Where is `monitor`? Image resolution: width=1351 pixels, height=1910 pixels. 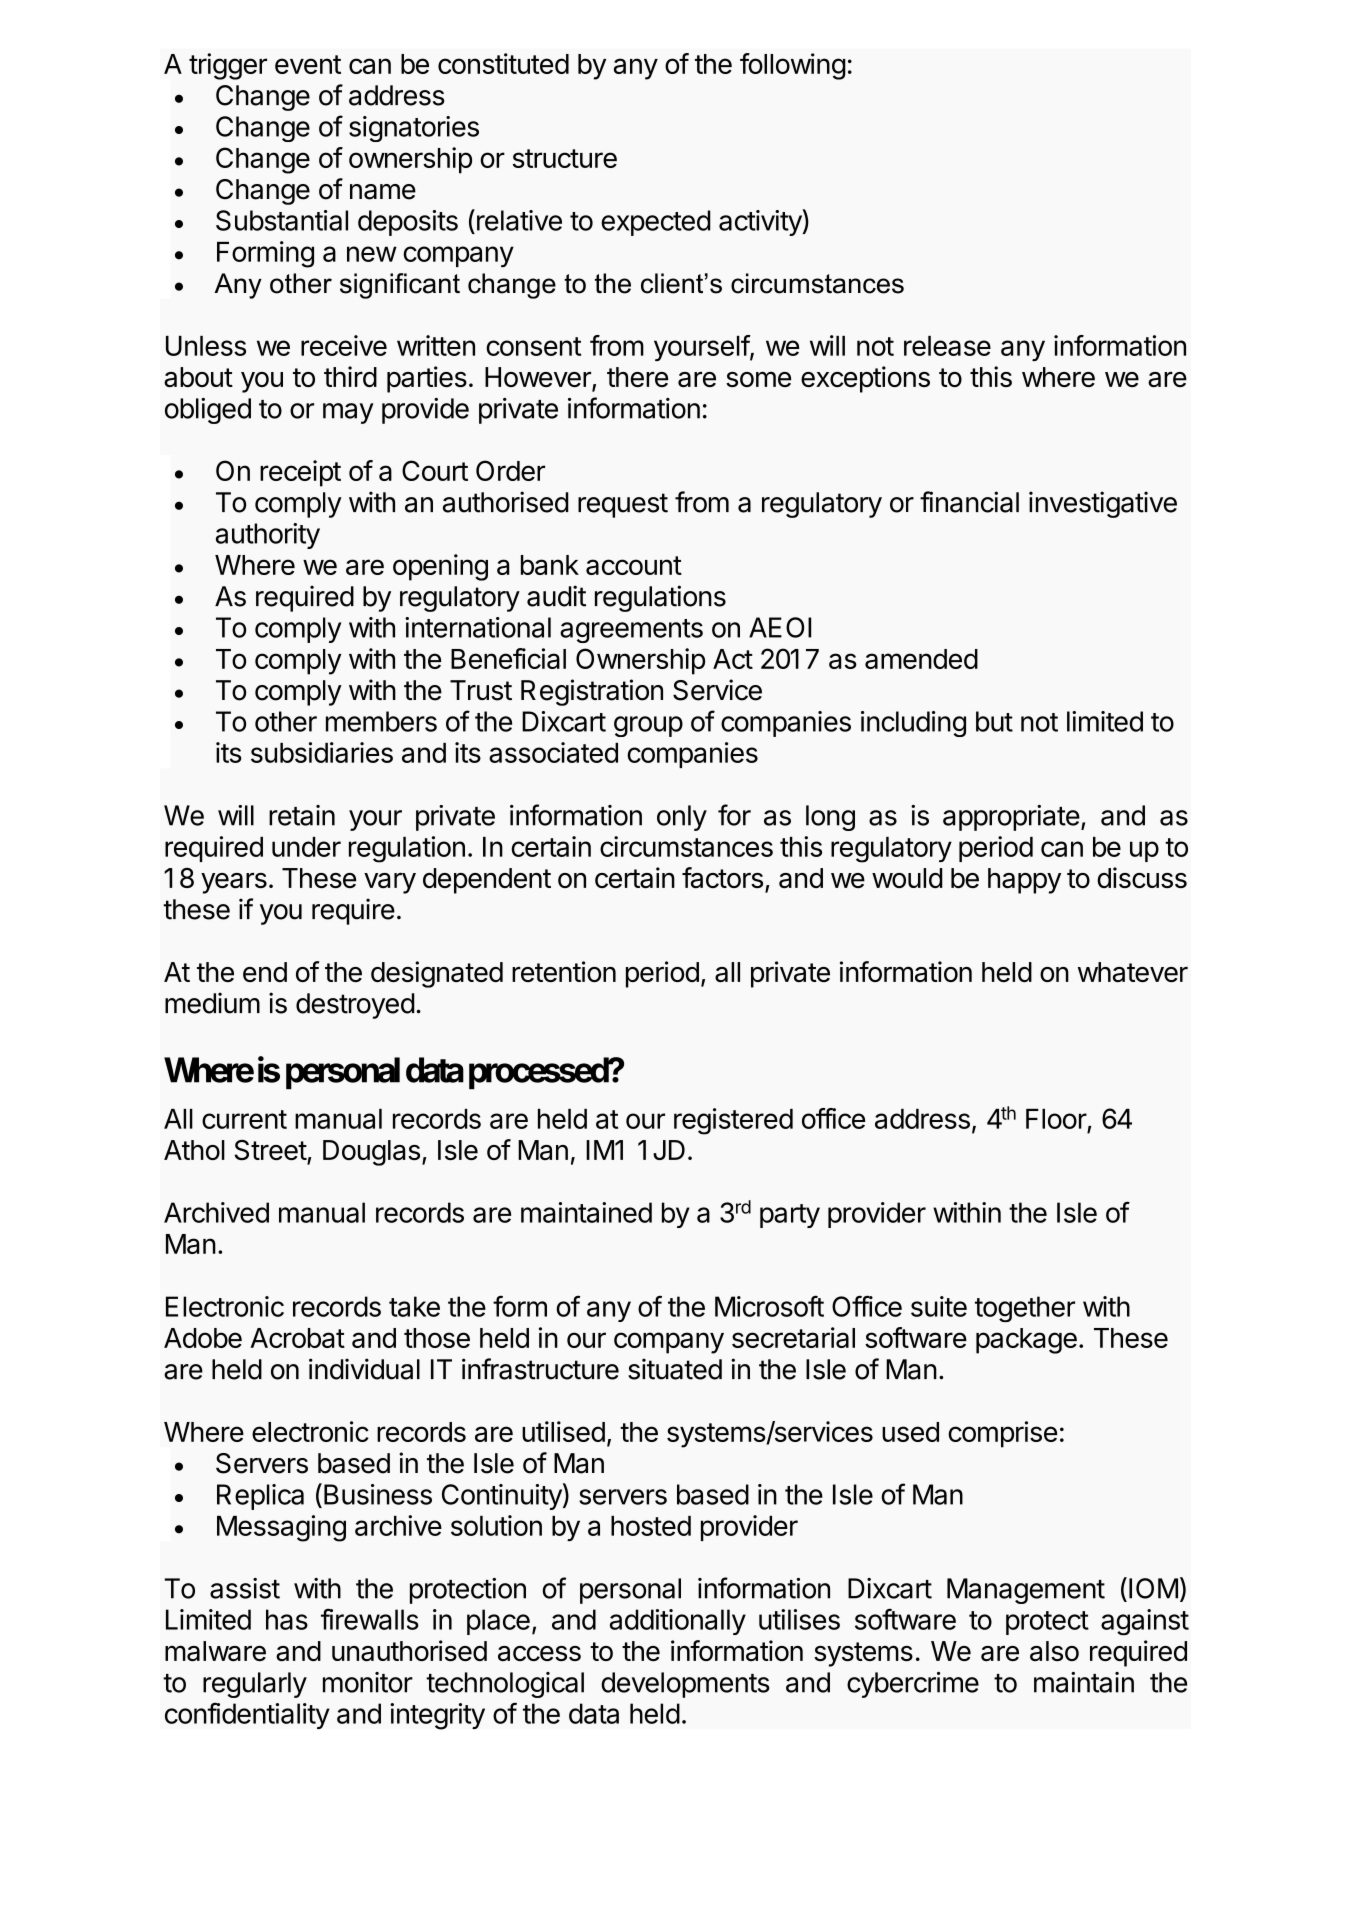 monitor is located at coordinates (368, 1682).
